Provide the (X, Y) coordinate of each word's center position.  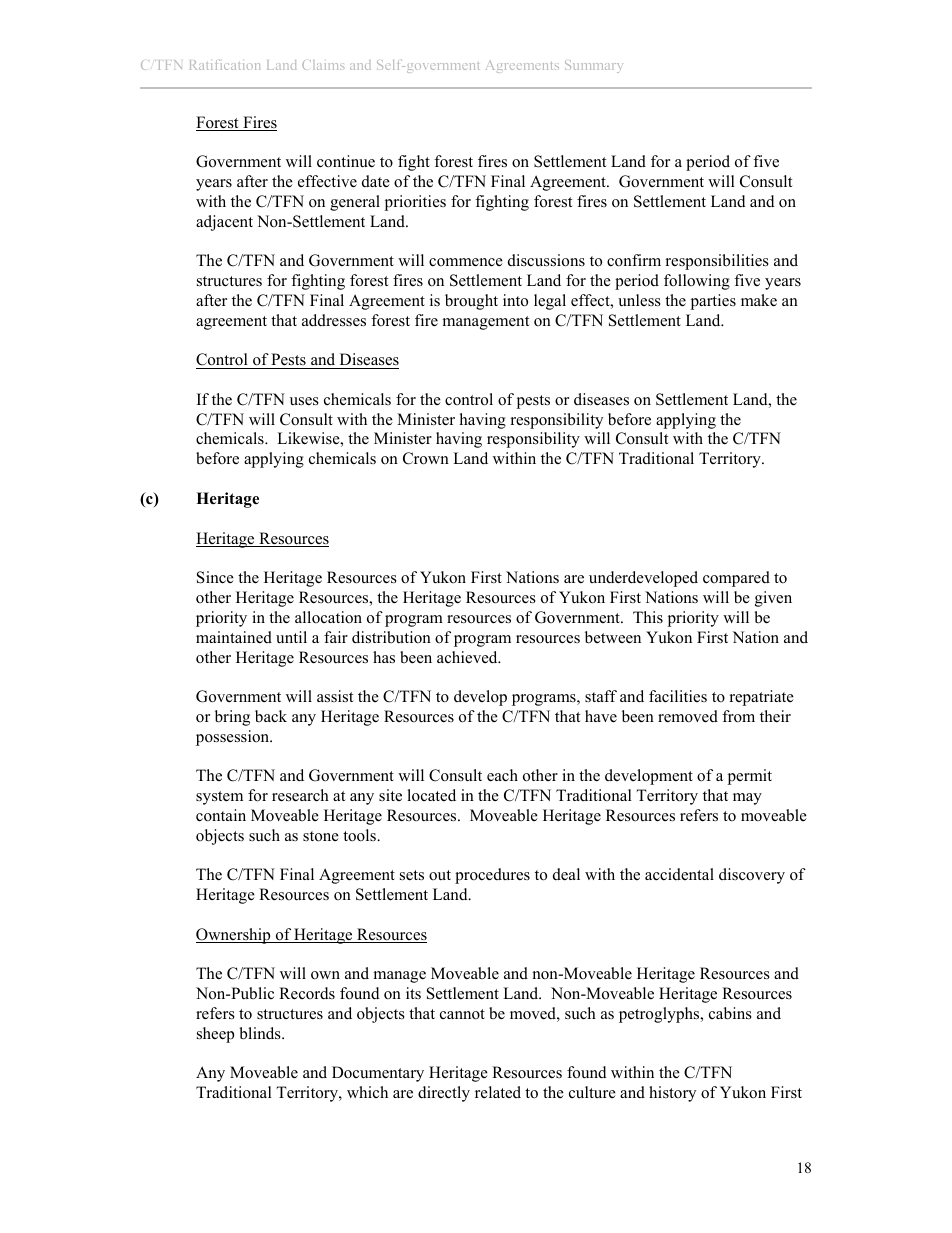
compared (736, 579)
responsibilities (717, 262)
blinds (261, 1033)
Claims (323, 65)
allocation (328, 617)
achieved (468, 657)
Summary (593, 66)
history (672, 1094)
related (498, 1092)
